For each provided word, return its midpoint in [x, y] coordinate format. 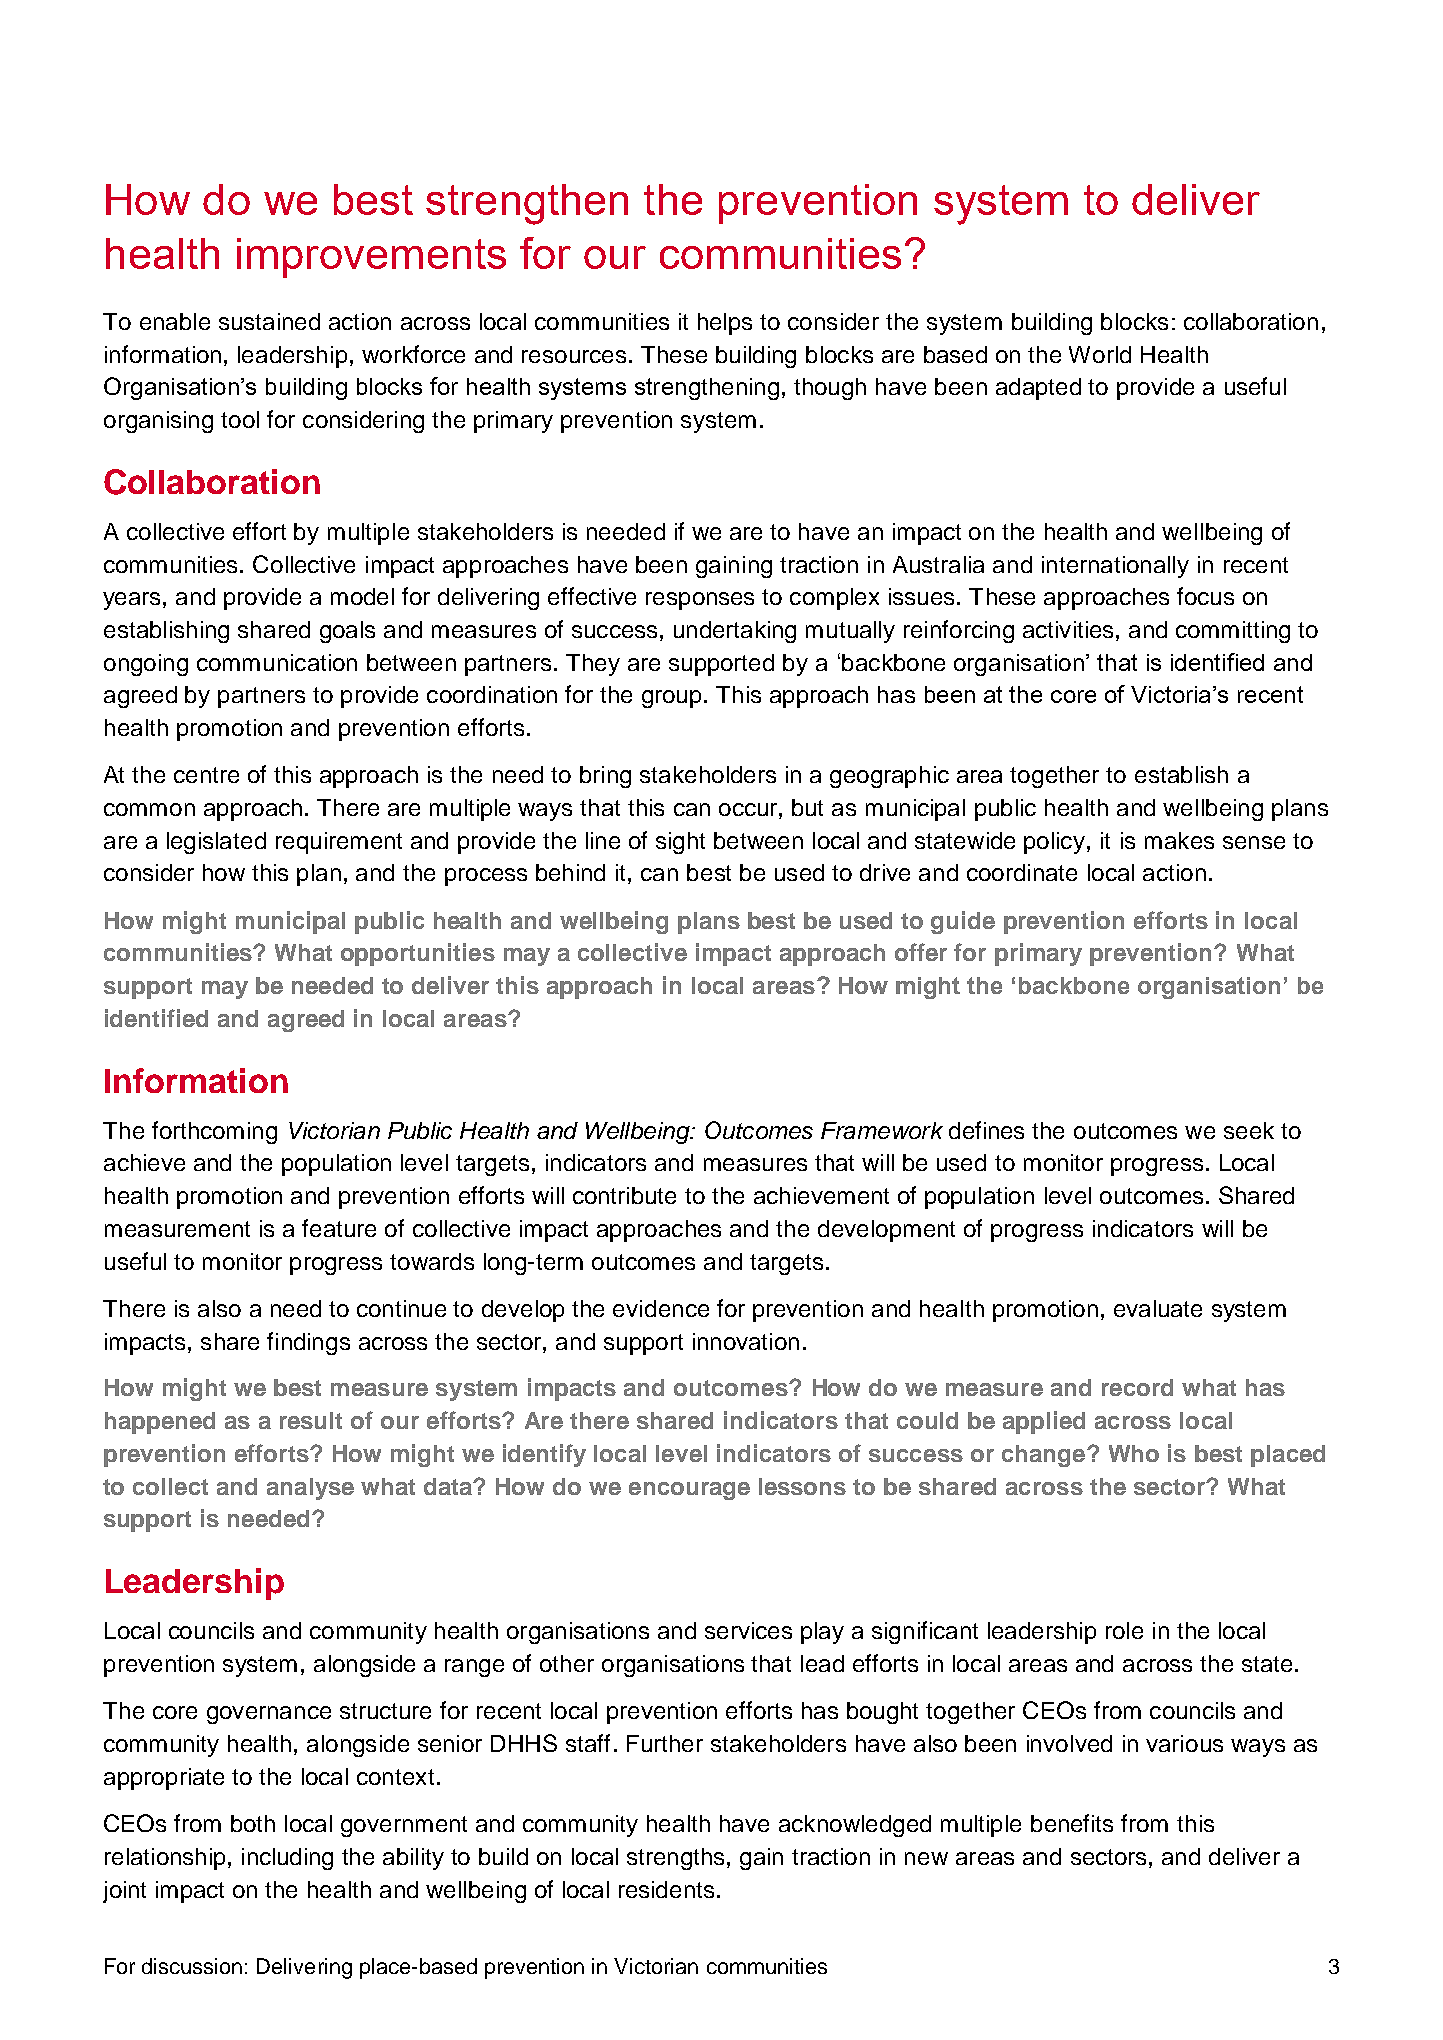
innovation [746, 1341]
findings [308, 1343]
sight [680, 843]
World [1100, 354]
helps [725, 324]
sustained [269, 321]
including [287, 1859]
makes [1179, 840]
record [1137, 1387]
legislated [216, 843]
